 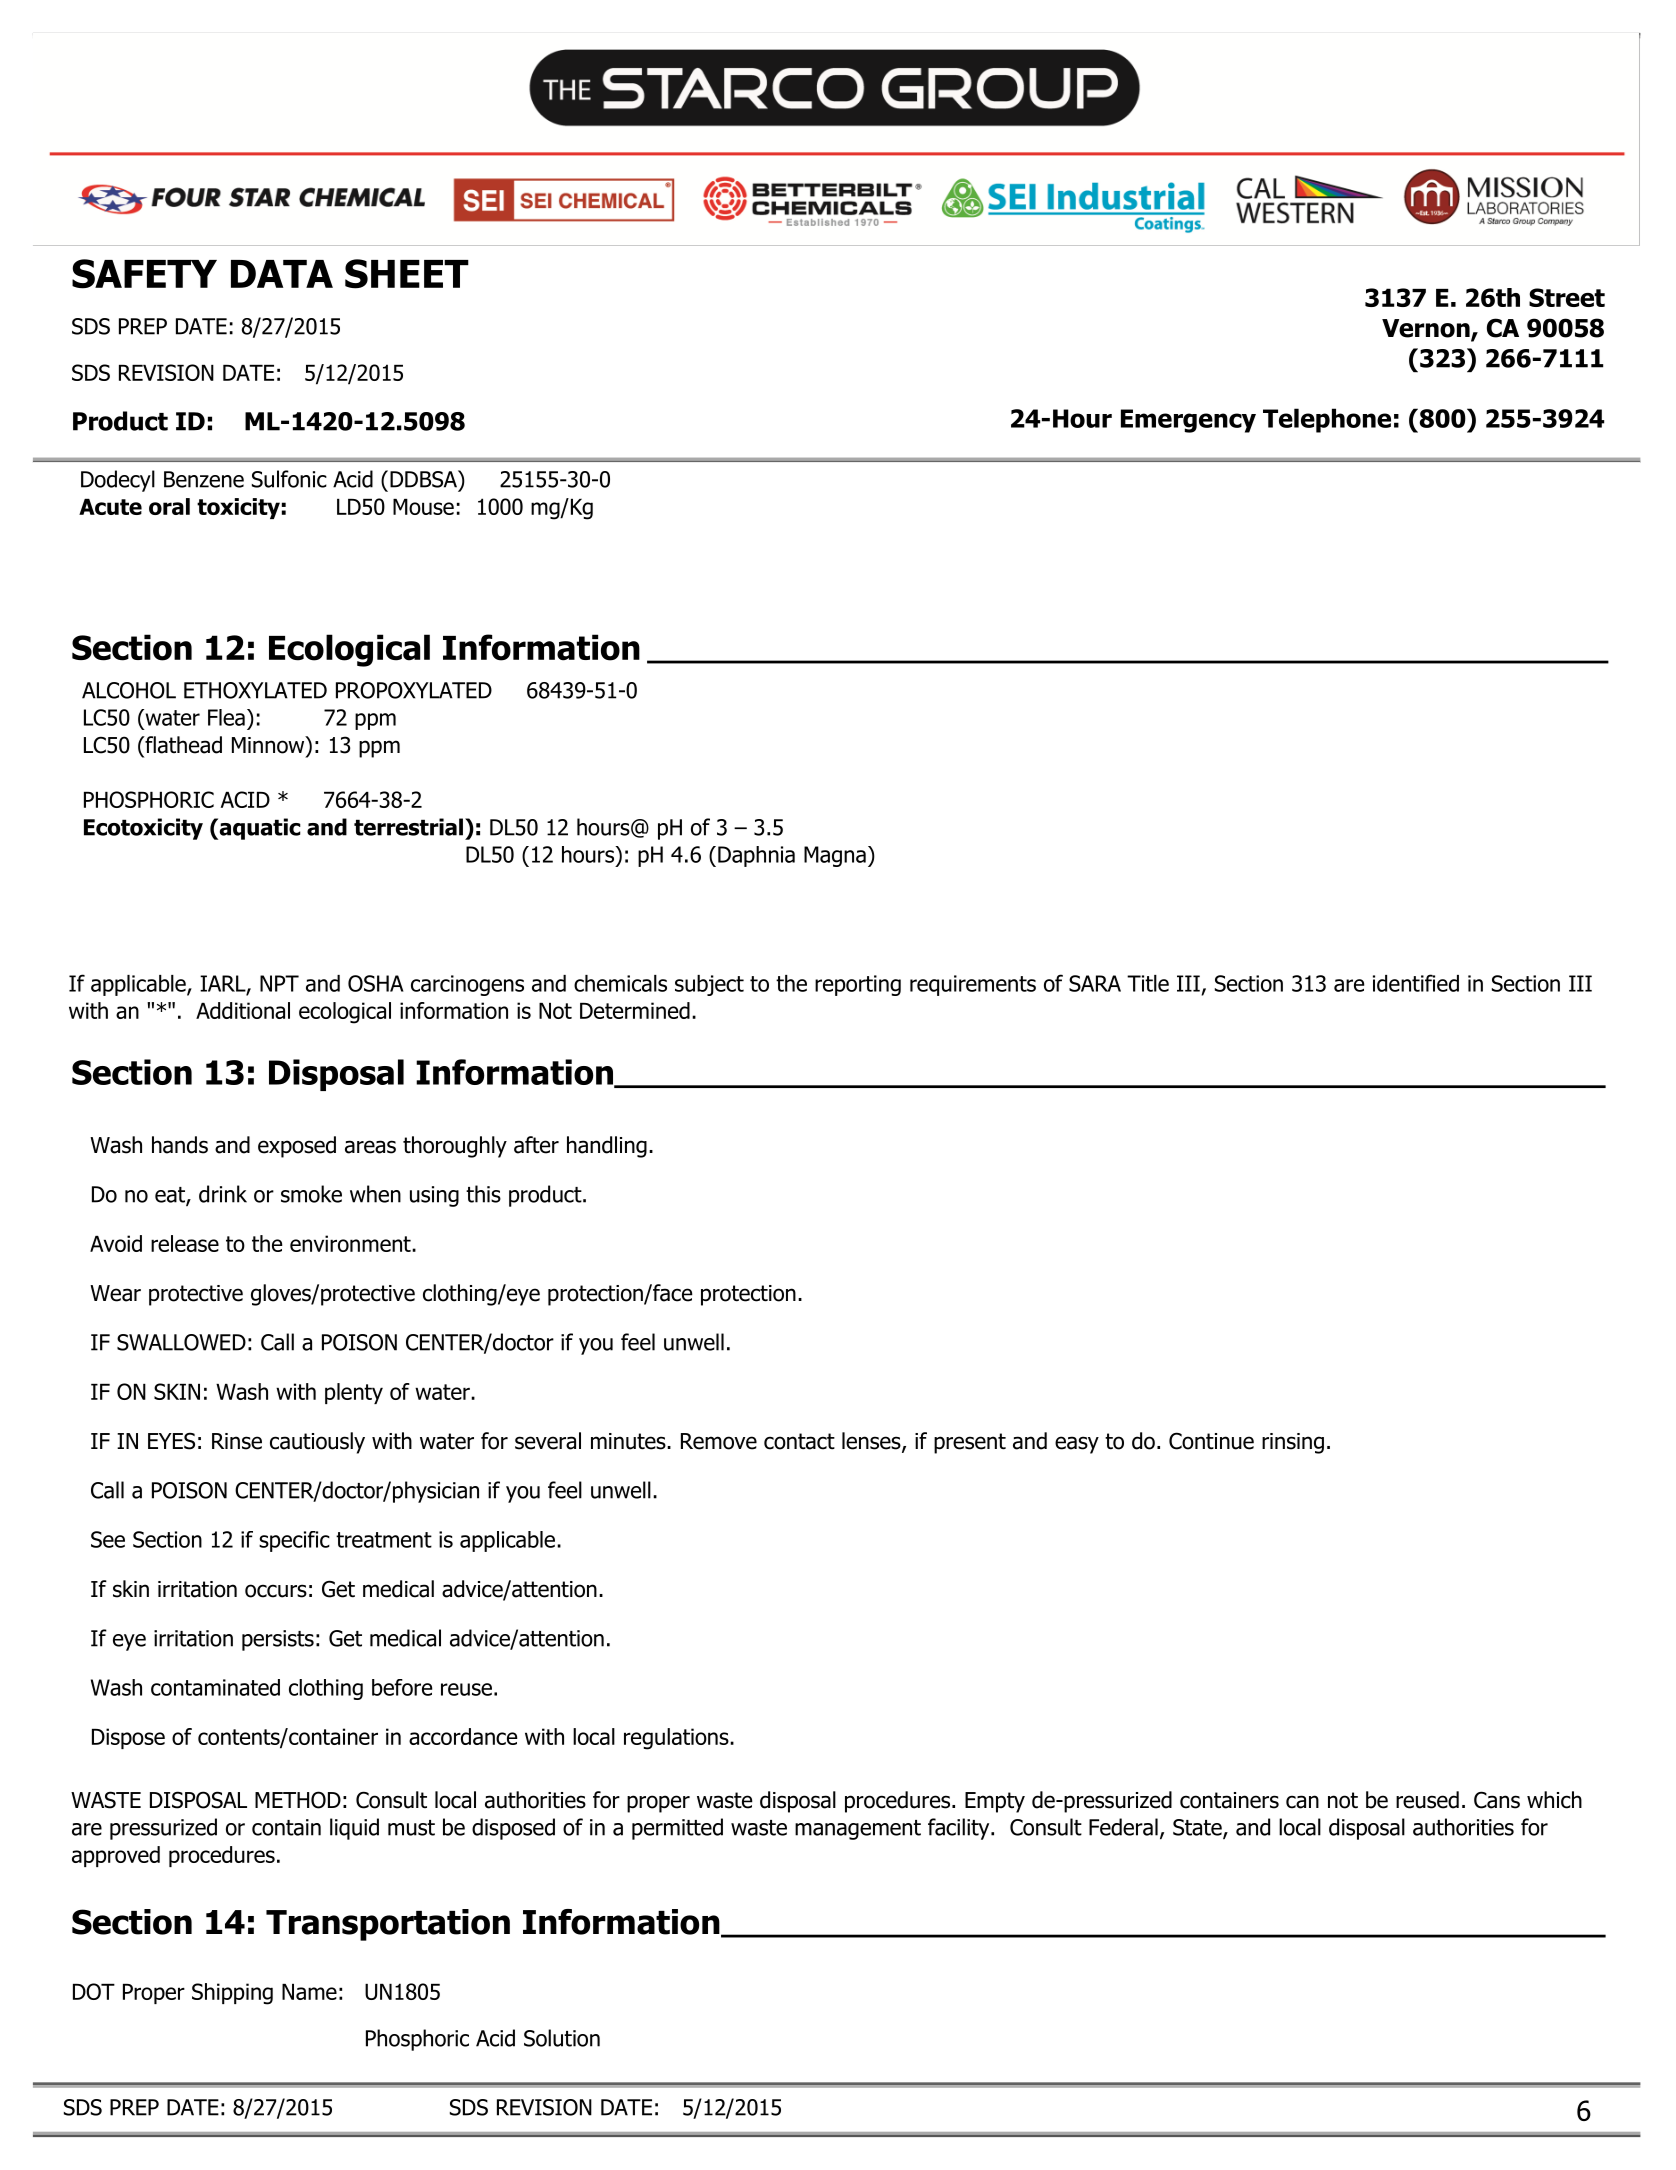 What do you see at coordinates (1188, 421) in the image?
I see `Emergency` at bounding box center [1188, 421].
